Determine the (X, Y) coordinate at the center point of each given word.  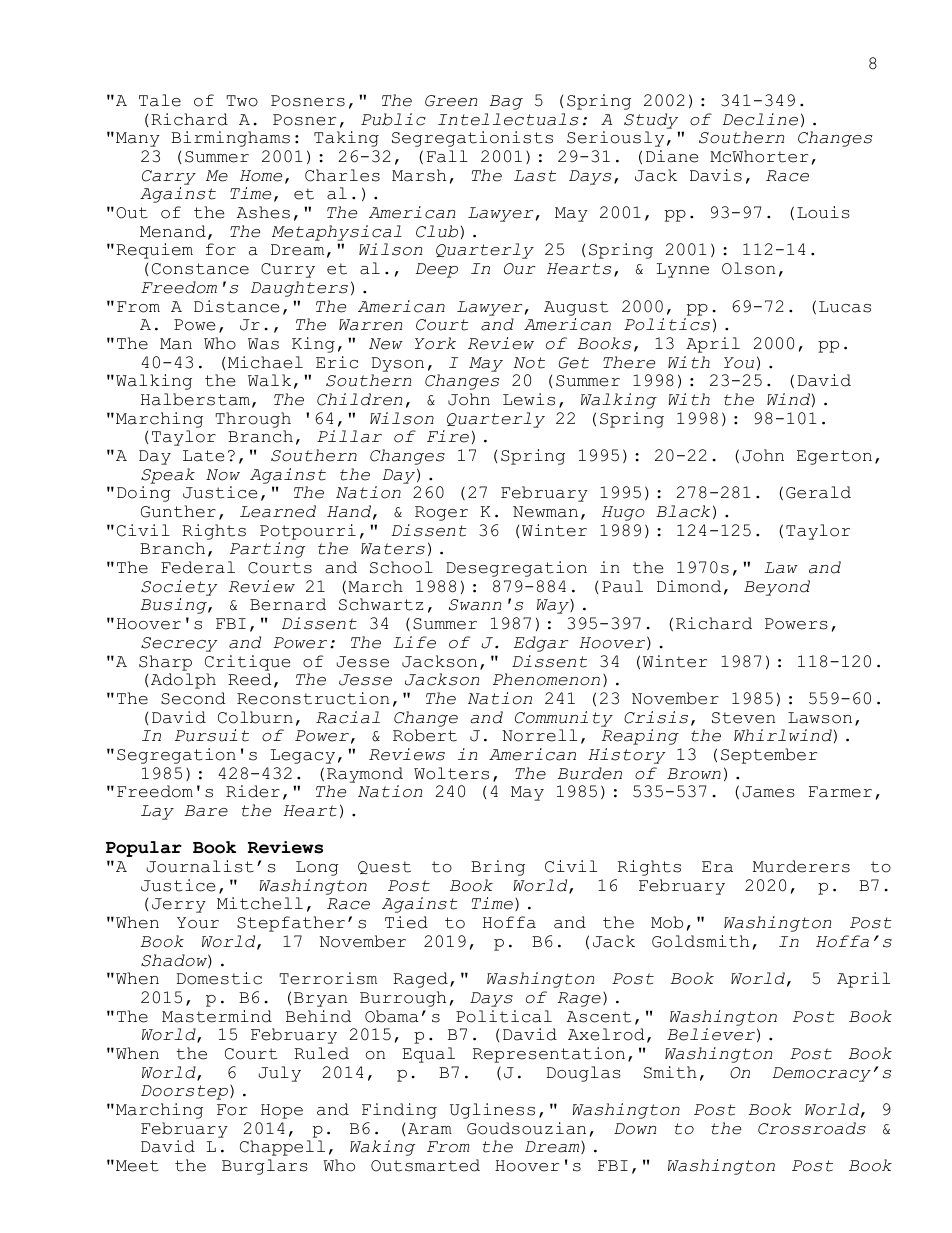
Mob (667, 922)
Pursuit (212, 735)
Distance (236, 306)
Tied (406, 922)
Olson (748, 268)
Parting (267, 550)
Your (198, 923)
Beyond (777, 588)
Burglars (265, 1167)
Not (529, 363)
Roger (441, 513)
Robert (425, 735)
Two (242, 101)
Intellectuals (508, 119)
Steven (743, 718)
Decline (760, 119)
